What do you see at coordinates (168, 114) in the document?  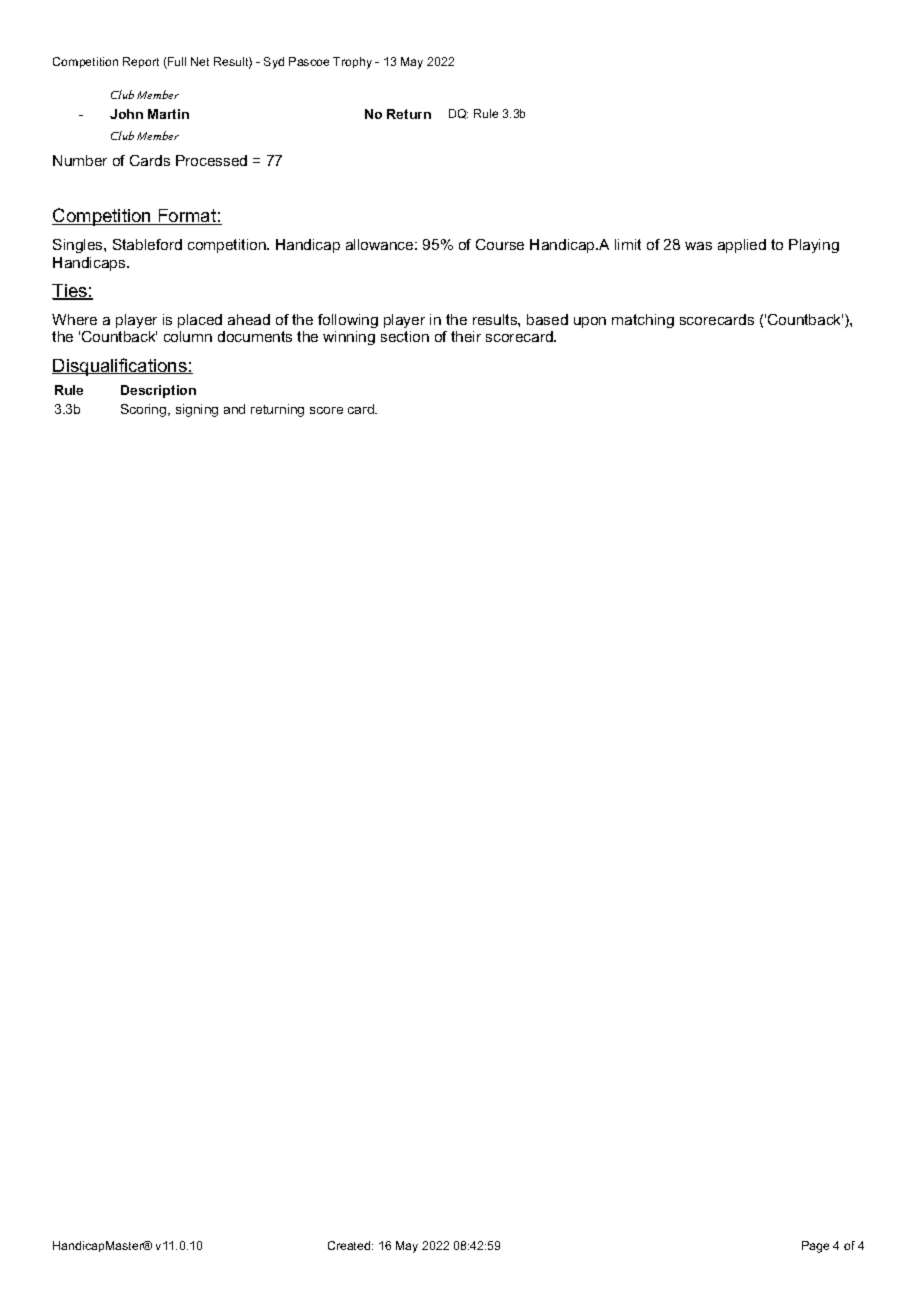 I see `Martin` at bounding box center [168, 114].
